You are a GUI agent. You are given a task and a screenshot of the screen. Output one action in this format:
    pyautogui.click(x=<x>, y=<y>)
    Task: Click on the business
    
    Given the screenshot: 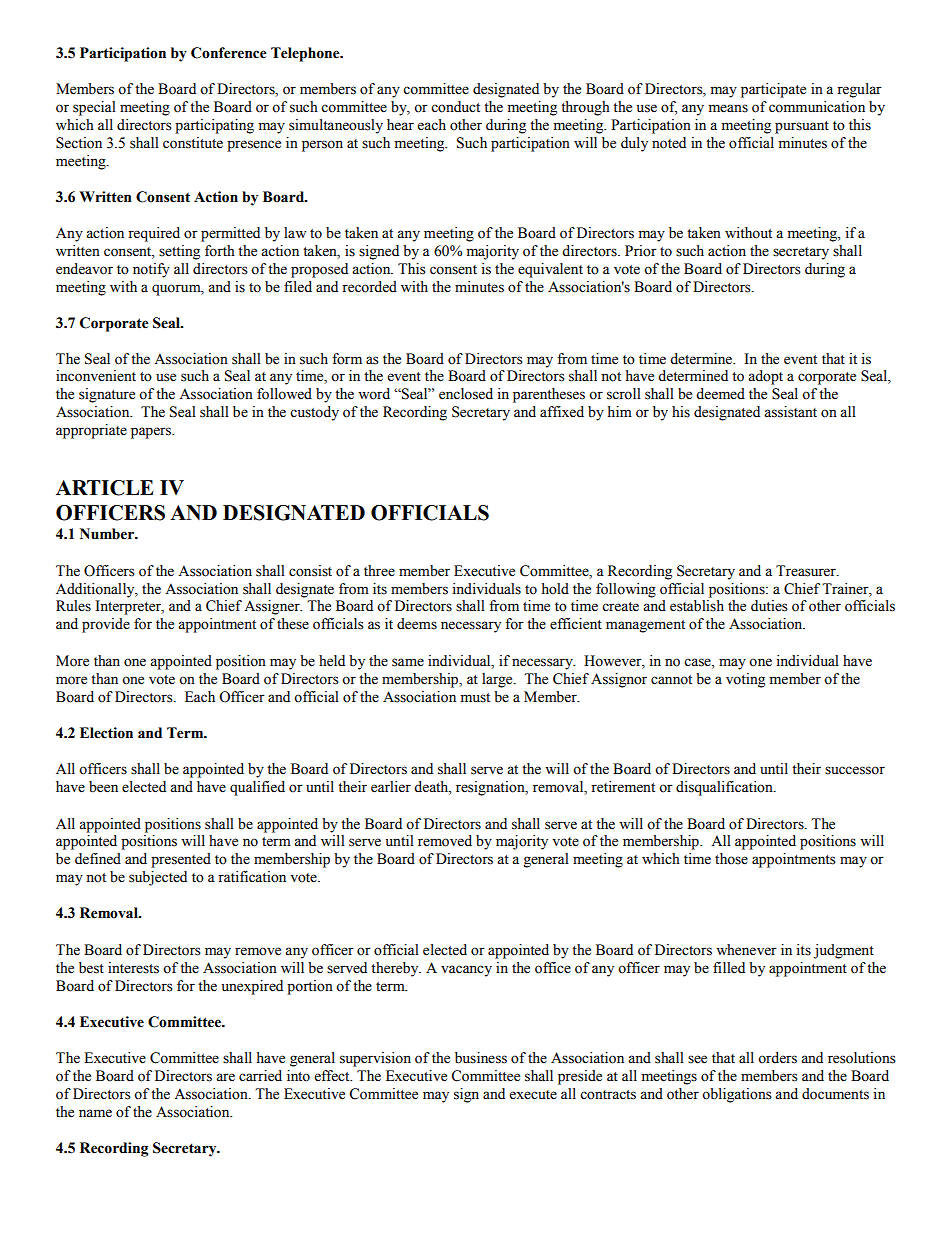 What is the action you would take?
    pyautogui.click(x=481, y=1058)
